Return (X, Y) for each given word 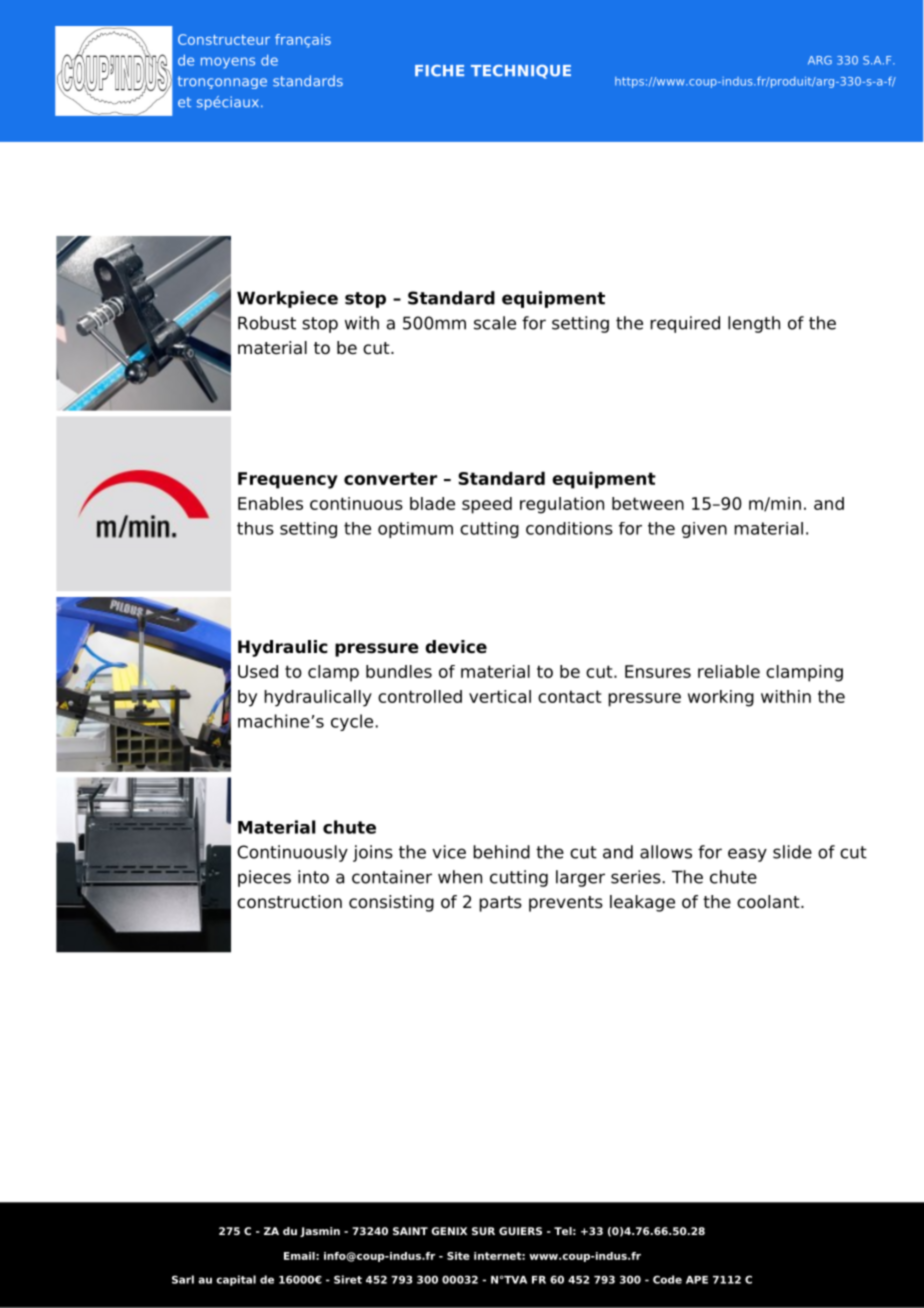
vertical (500, 696)
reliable (729, 671)
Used (258, 671)
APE (697, 1280)
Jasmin (320, 1232)
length (754, 324)
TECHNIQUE (521, 72)
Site (458, 1256)
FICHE (439, 71)
